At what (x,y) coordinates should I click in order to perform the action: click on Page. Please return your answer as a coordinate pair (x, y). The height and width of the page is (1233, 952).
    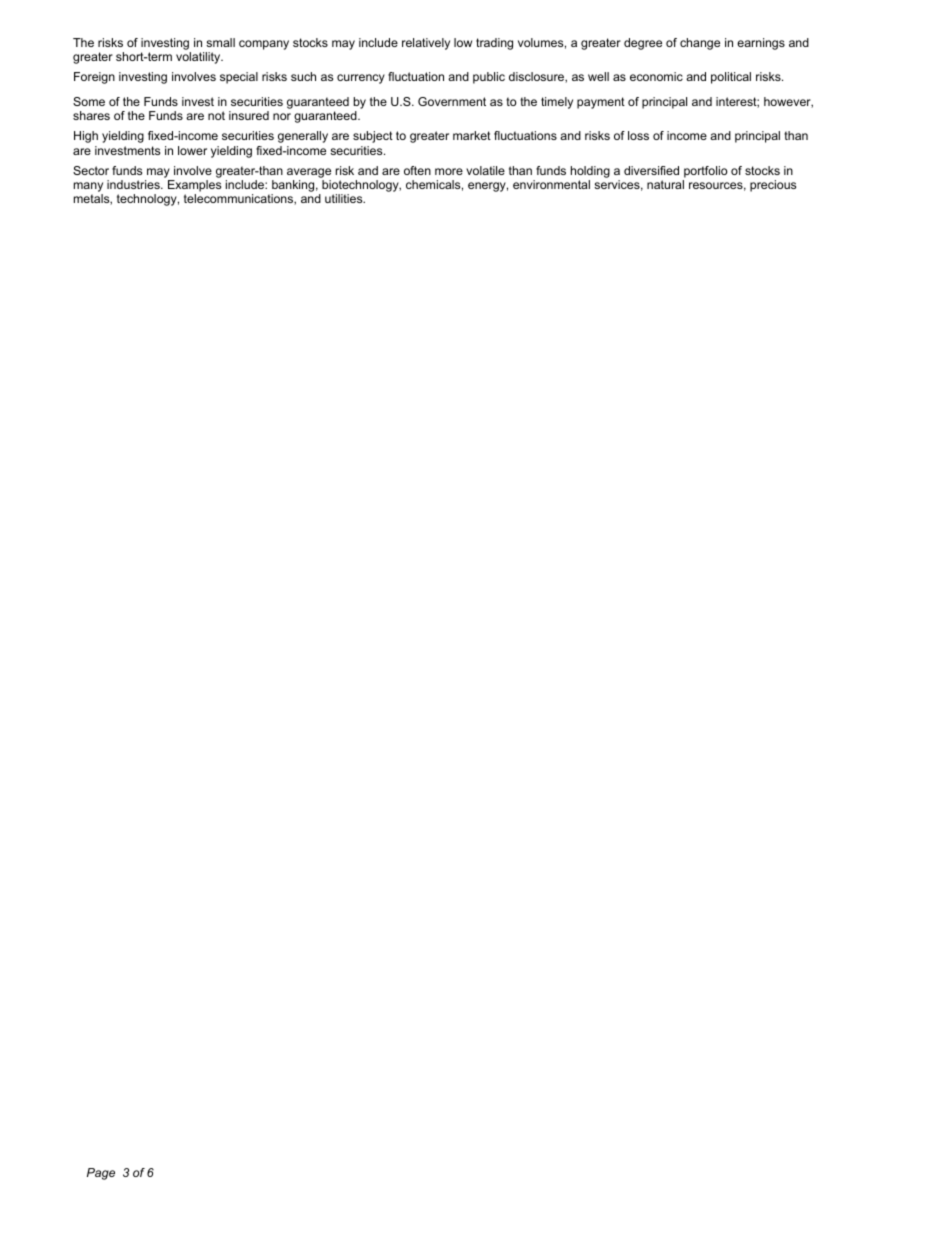
    Looking at the image, I should click on (101, 1174).
